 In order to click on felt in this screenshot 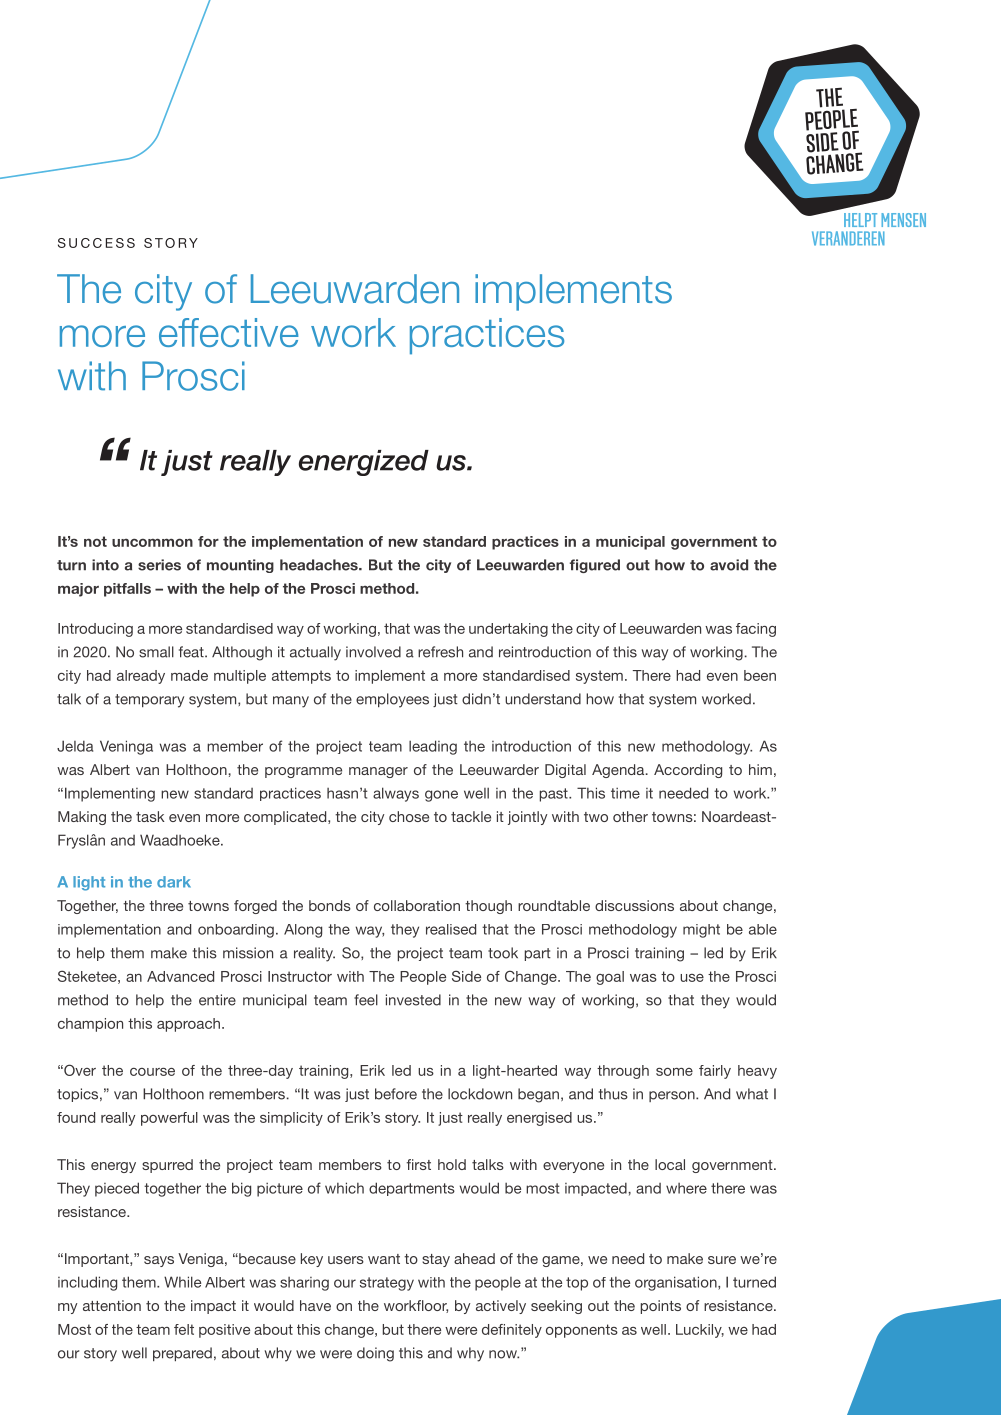, I will do `click(184, 1329)`.
